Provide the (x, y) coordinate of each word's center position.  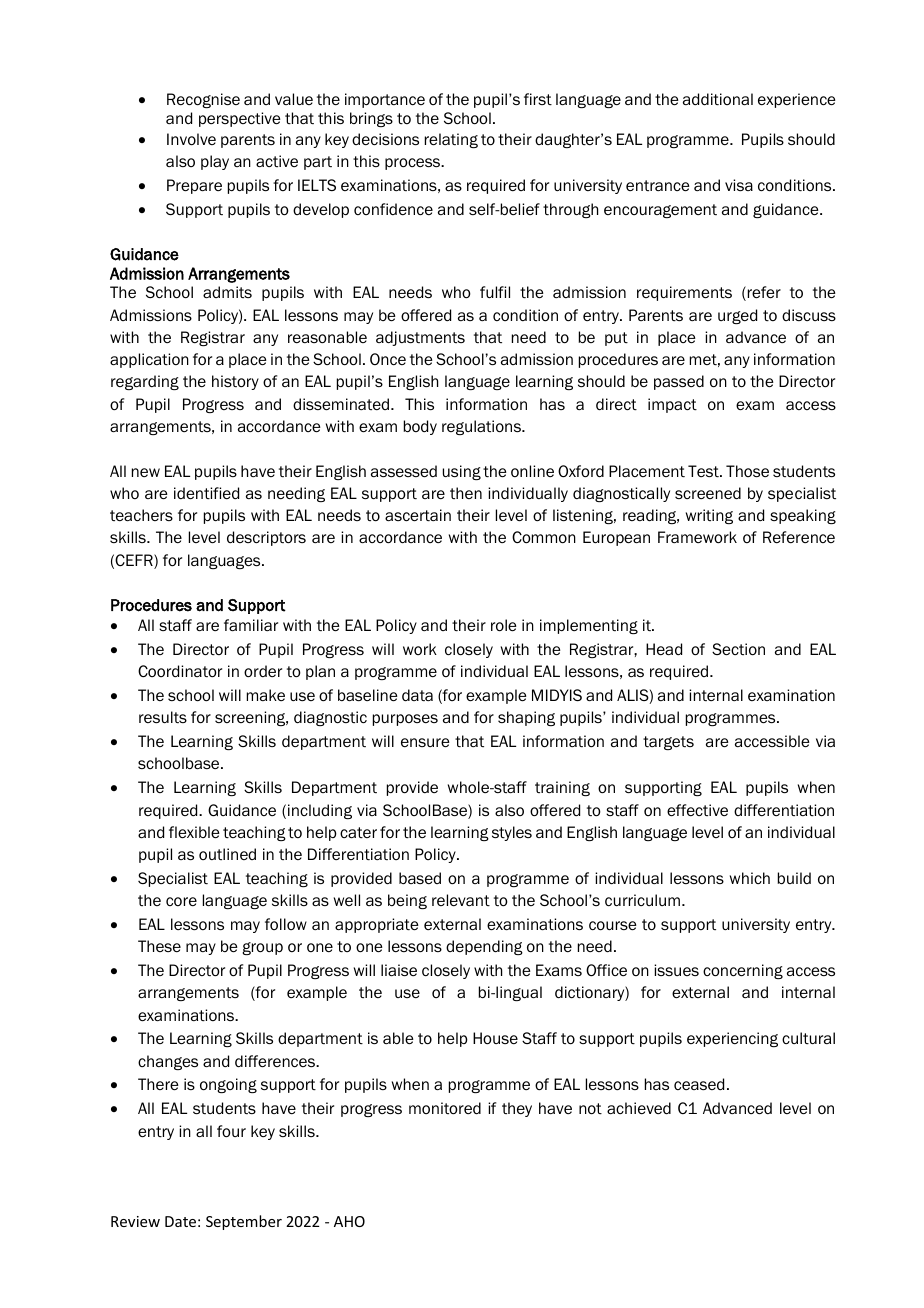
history (235, 382)
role (504, 625)
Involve (191, 139)
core (181, 901)
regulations (482, 427)
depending (484, 947)
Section (738, 649)
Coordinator (180, 671)
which (750, 878)
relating (451, 140)
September (244, 1222)
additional (718, 99)
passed (679, 382)
